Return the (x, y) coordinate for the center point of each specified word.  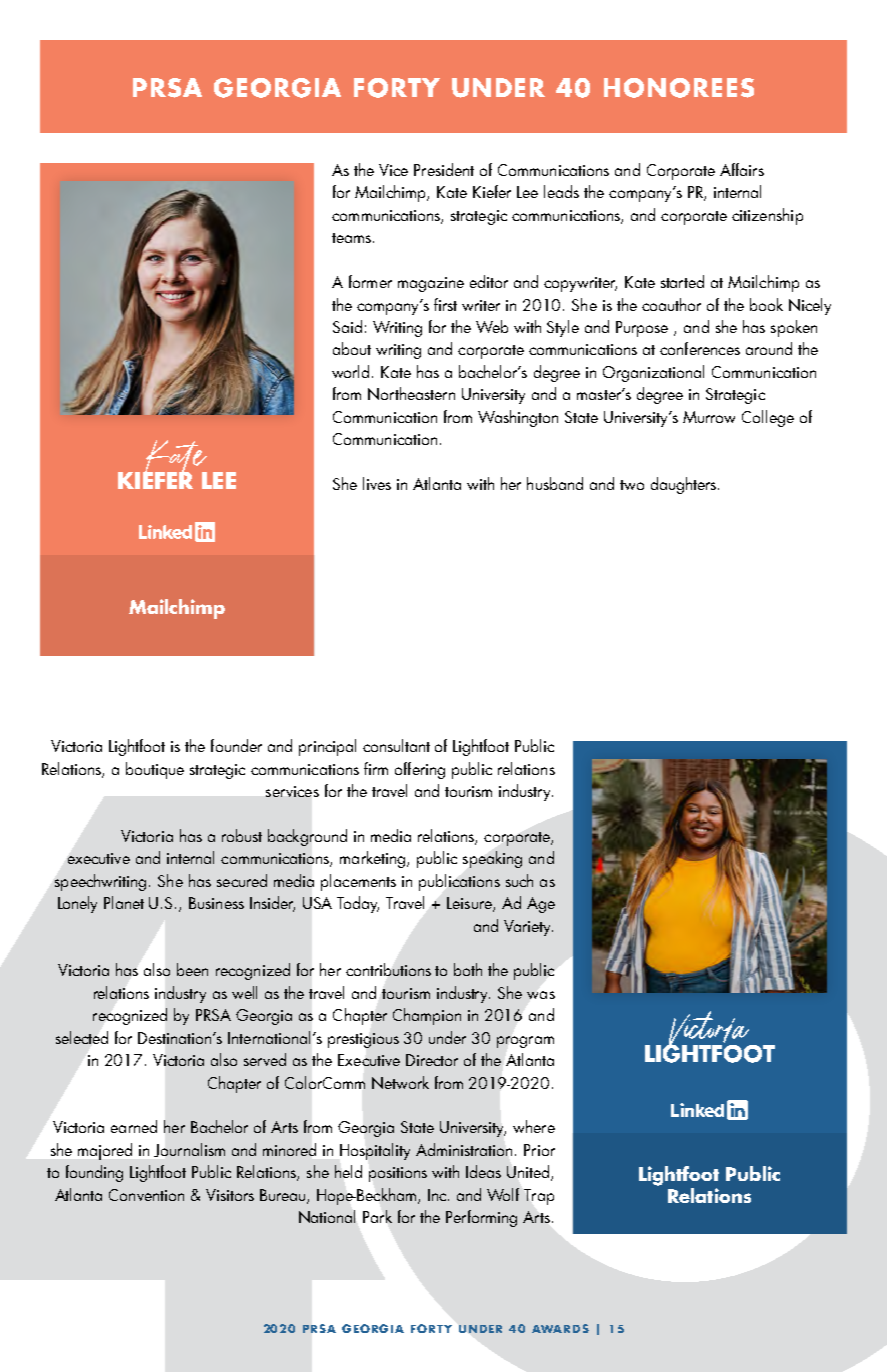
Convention (146, 1195)
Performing (481, 1218)
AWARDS (560, 1328)
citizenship (767, 216)
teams (351, 238)
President (444, 169)
